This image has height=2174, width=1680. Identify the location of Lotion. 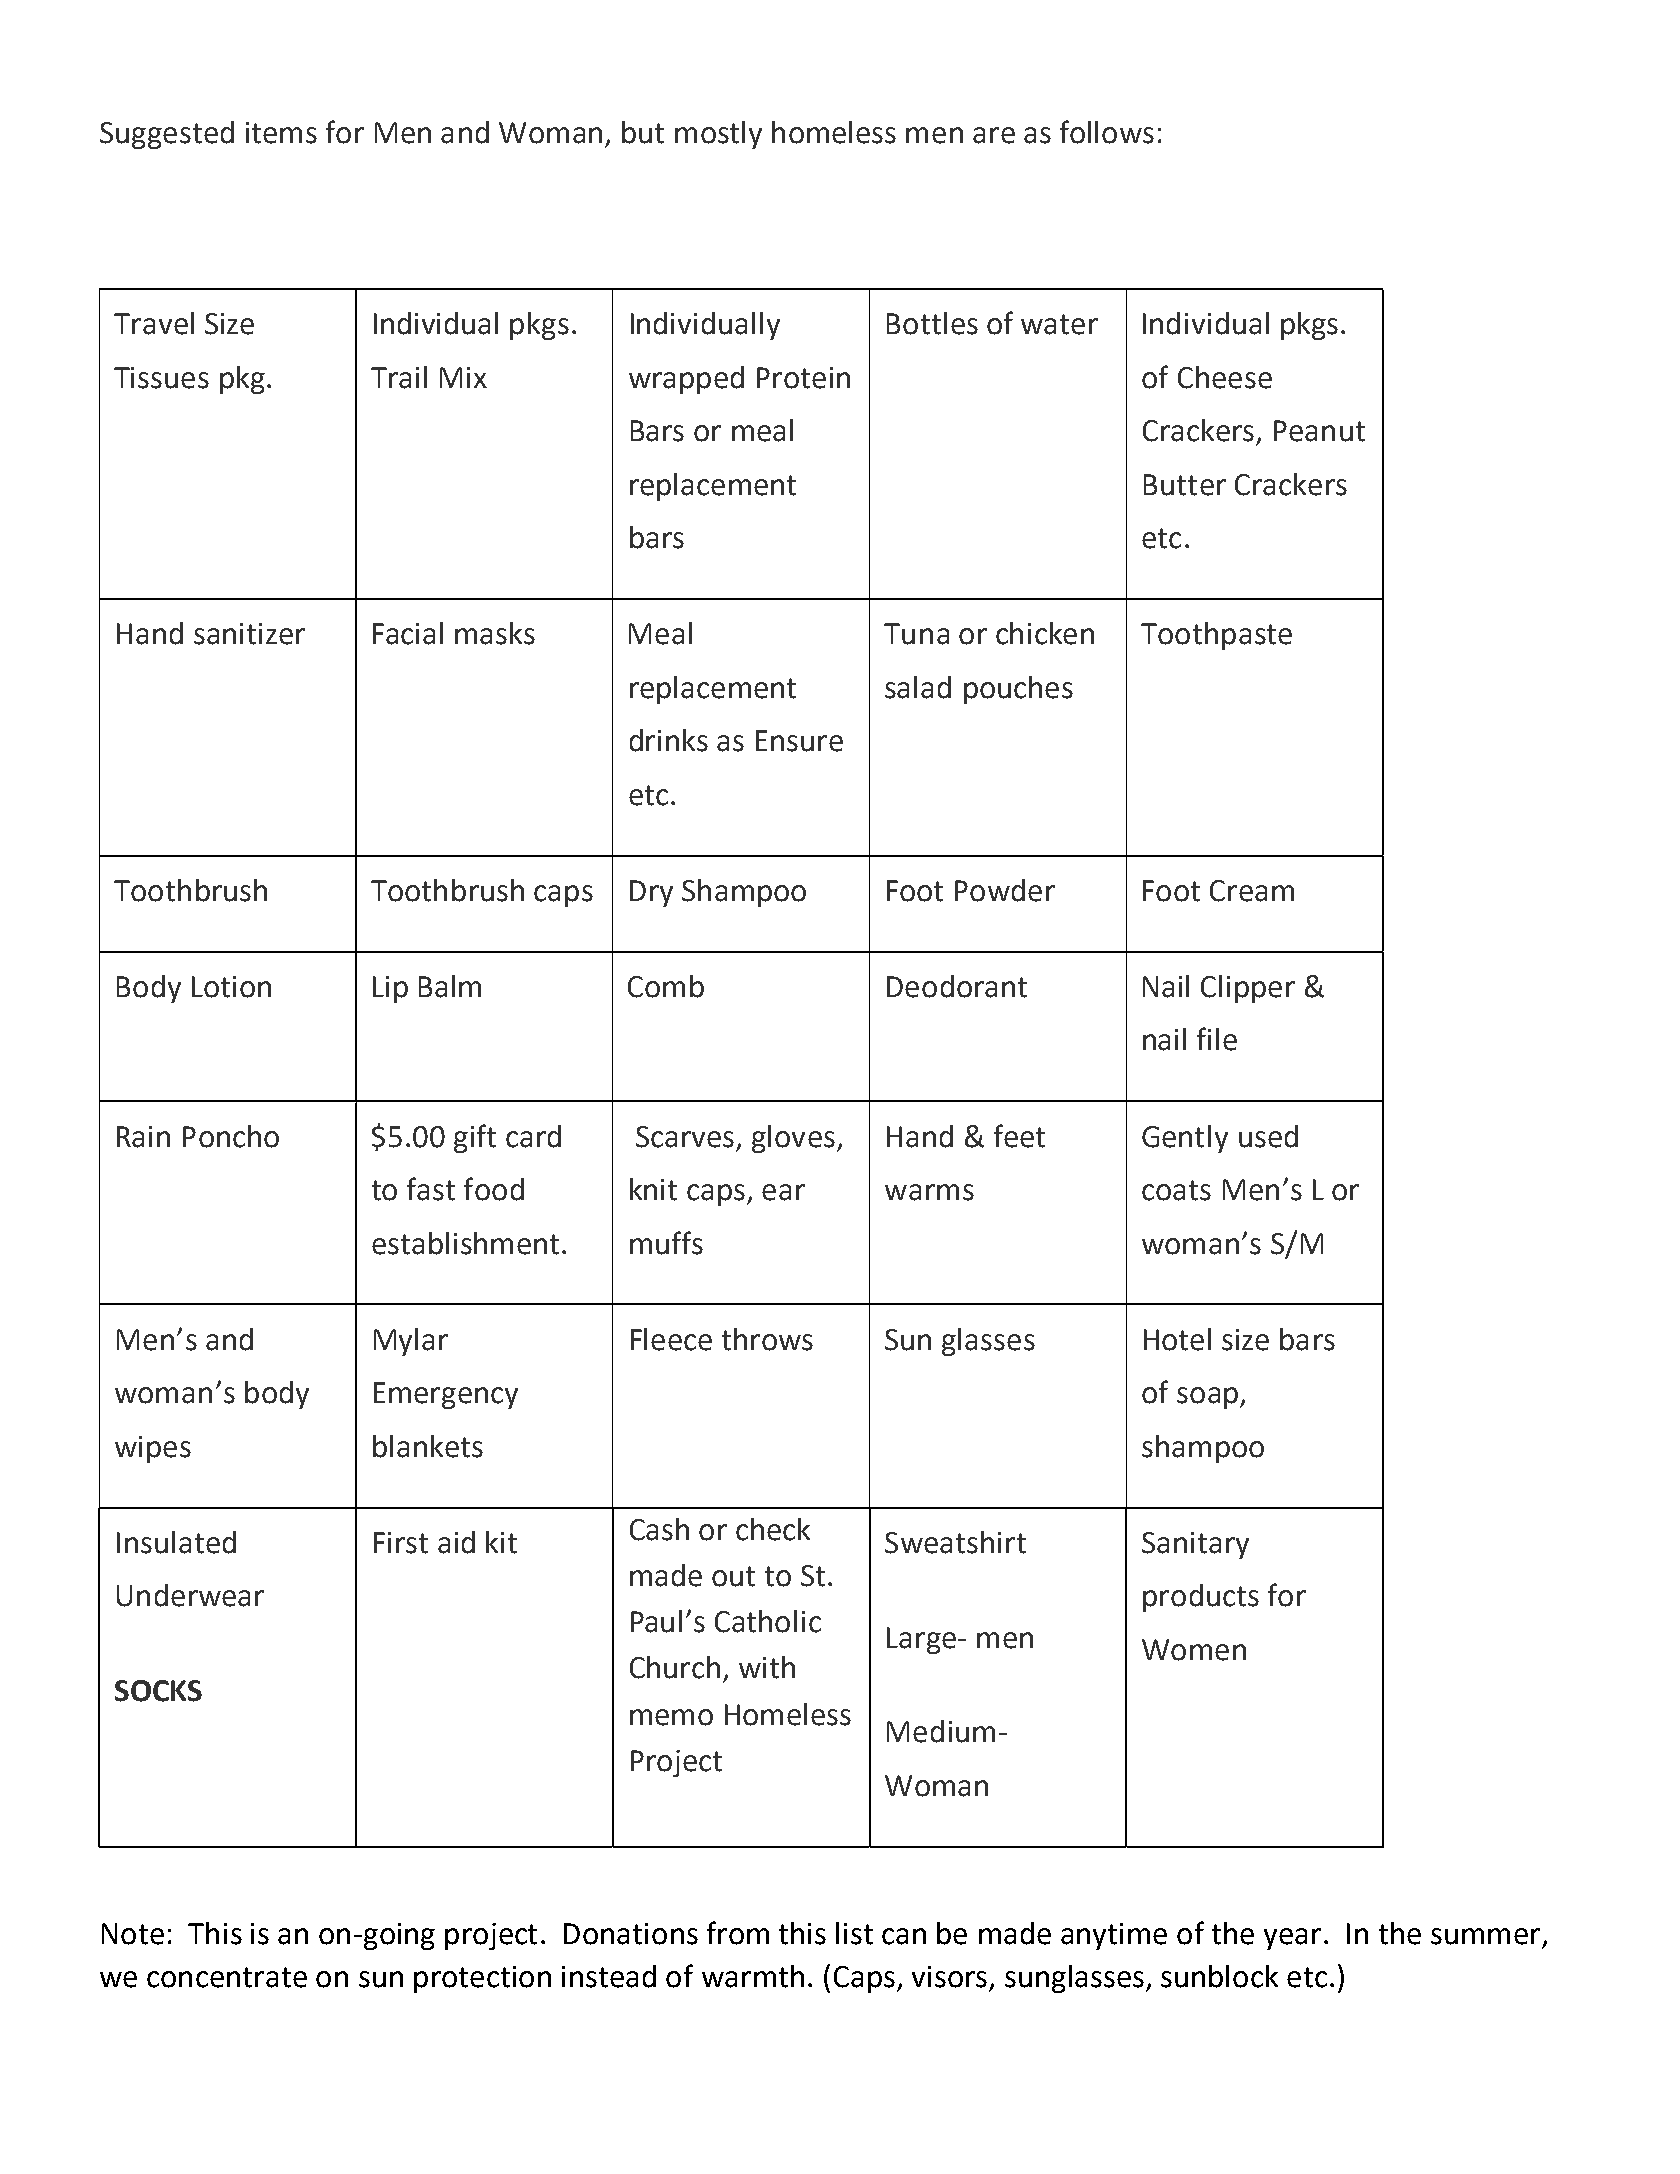
(231, 987).
